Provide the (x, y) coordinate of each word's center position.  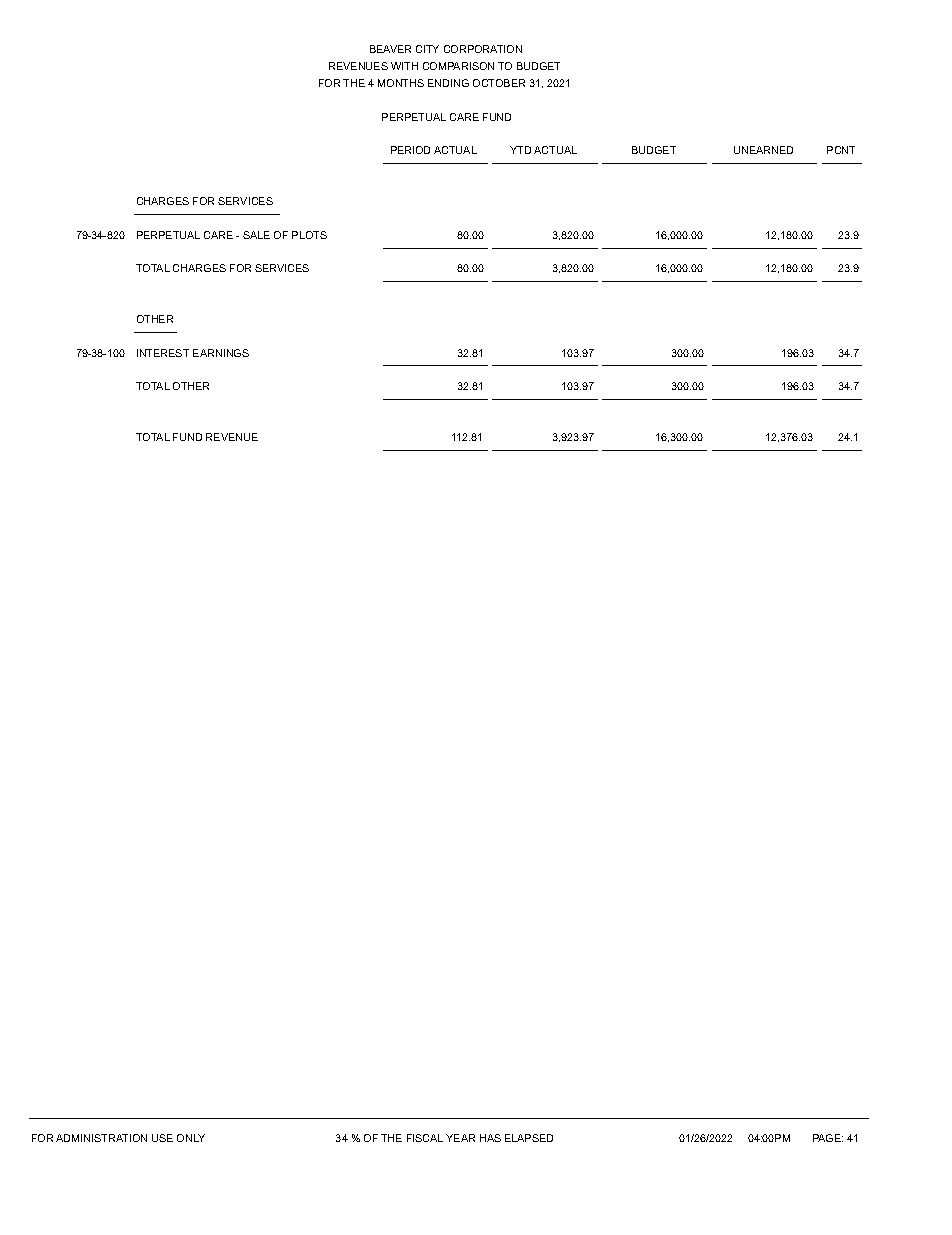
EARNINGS (221, 353)
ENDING (448, 83)
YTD (520, 150)
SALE (256, 235)
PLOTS (309, 235)
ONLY (191, 1138)
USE (162, 1138)
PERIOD (410, 150)
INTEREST (163, 353)
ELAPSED (529, 1138)
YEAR (460, 1138)
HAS (490, 1138)
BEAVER (390, 49)
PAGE (828, 1138)
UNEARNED (763, 150)
